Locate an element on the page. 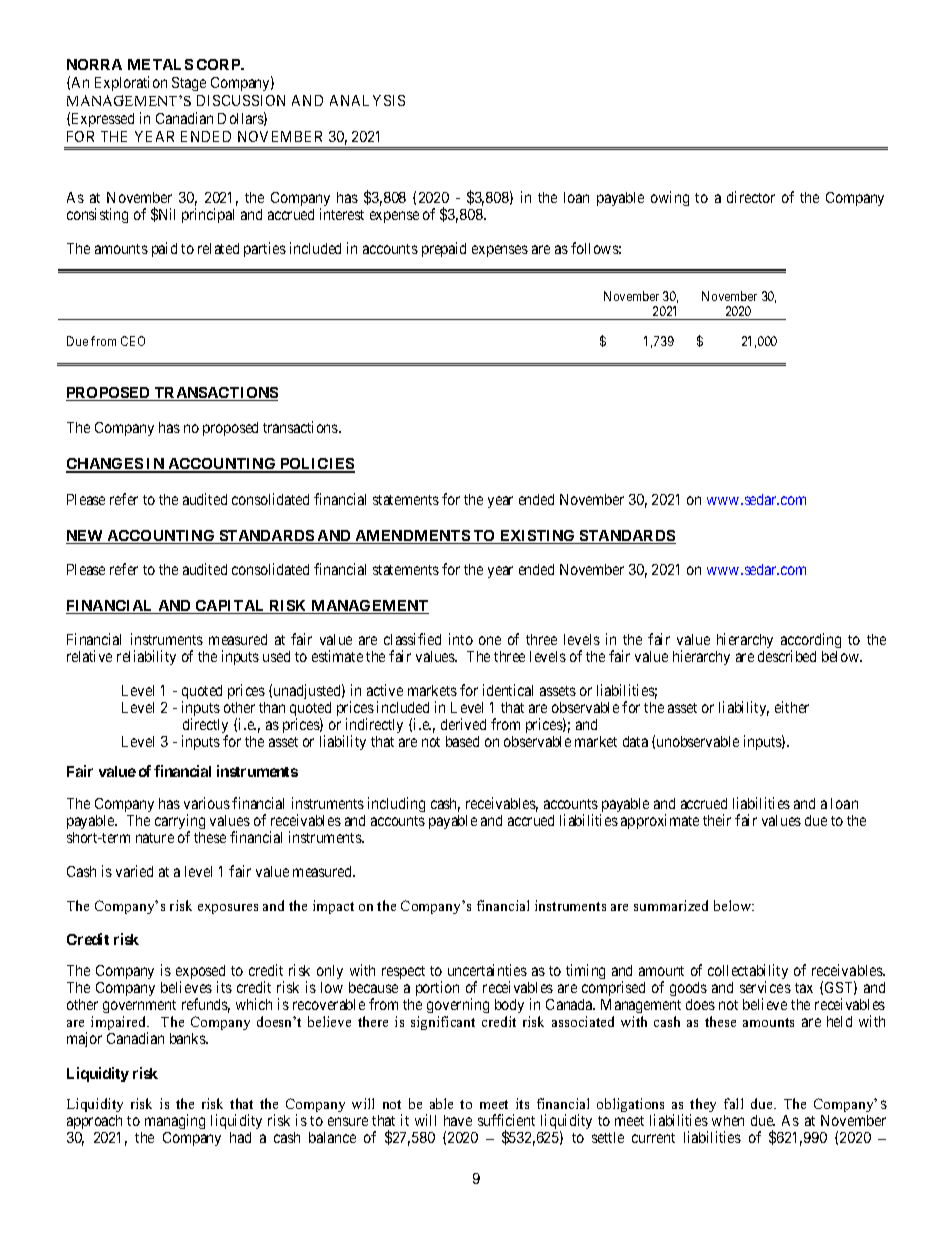  Stage is located at coordinates (189, 84).
